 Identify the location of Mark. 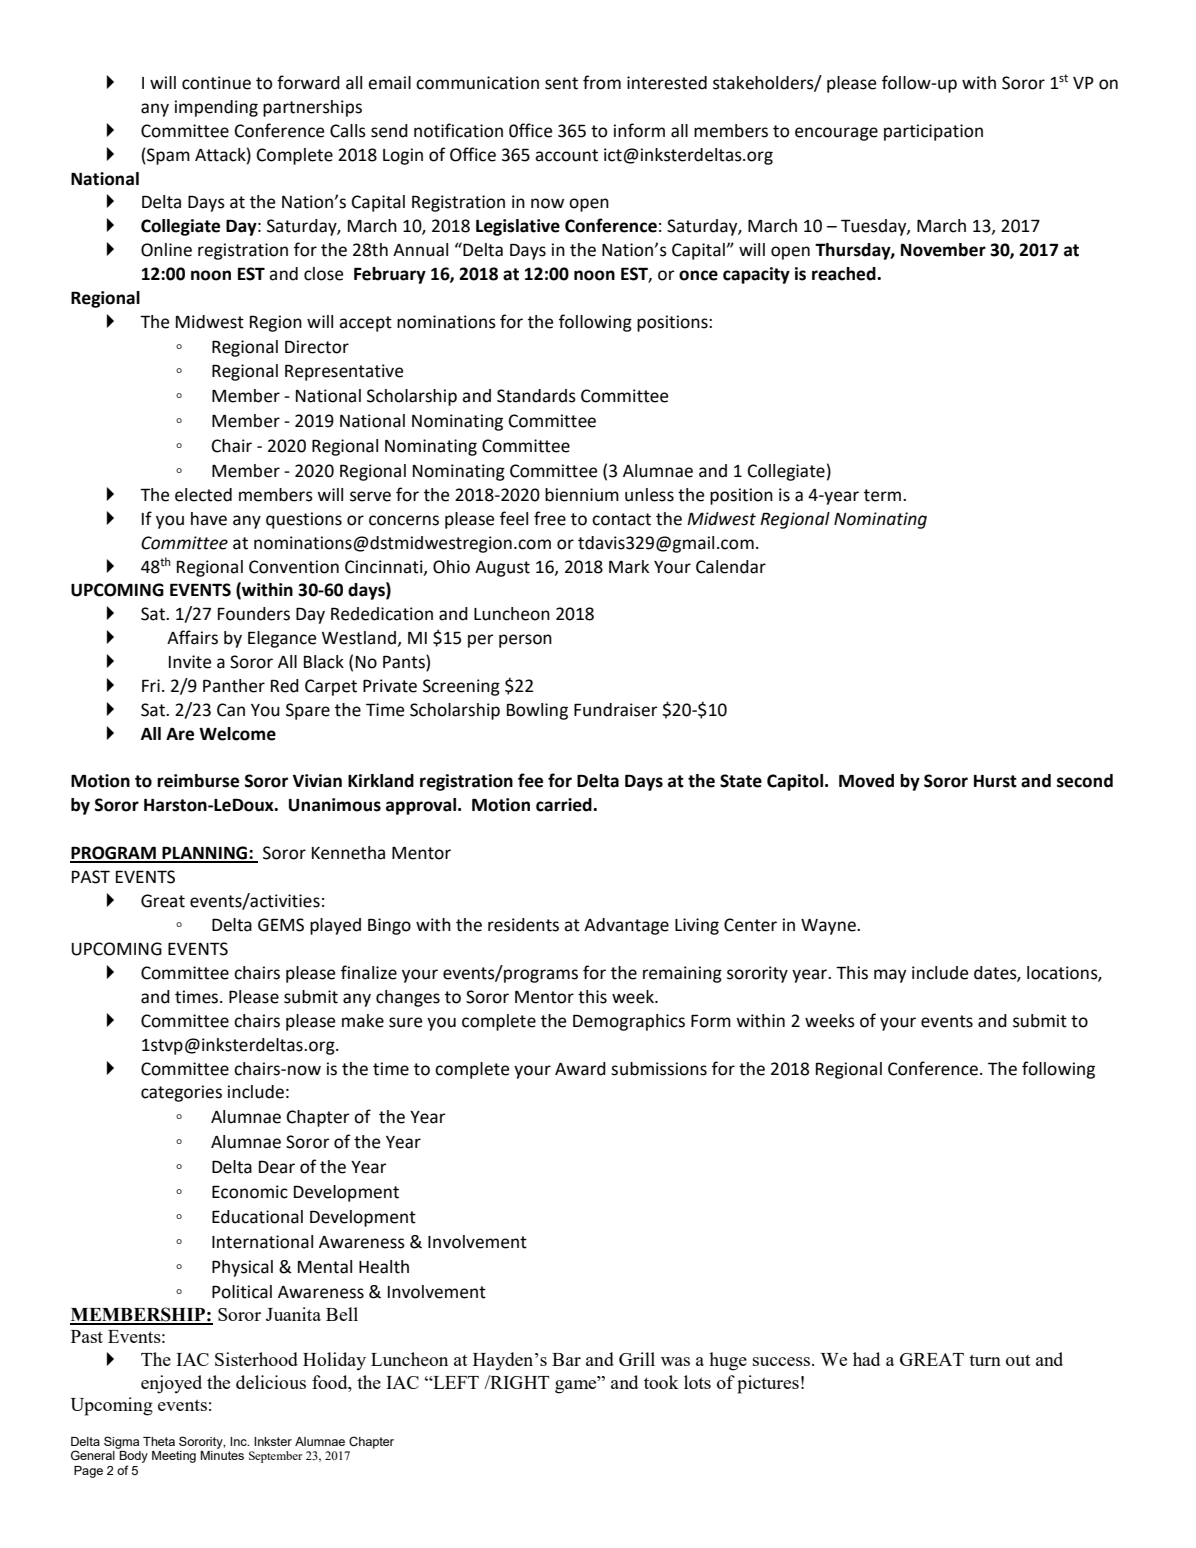
(629, 567).
